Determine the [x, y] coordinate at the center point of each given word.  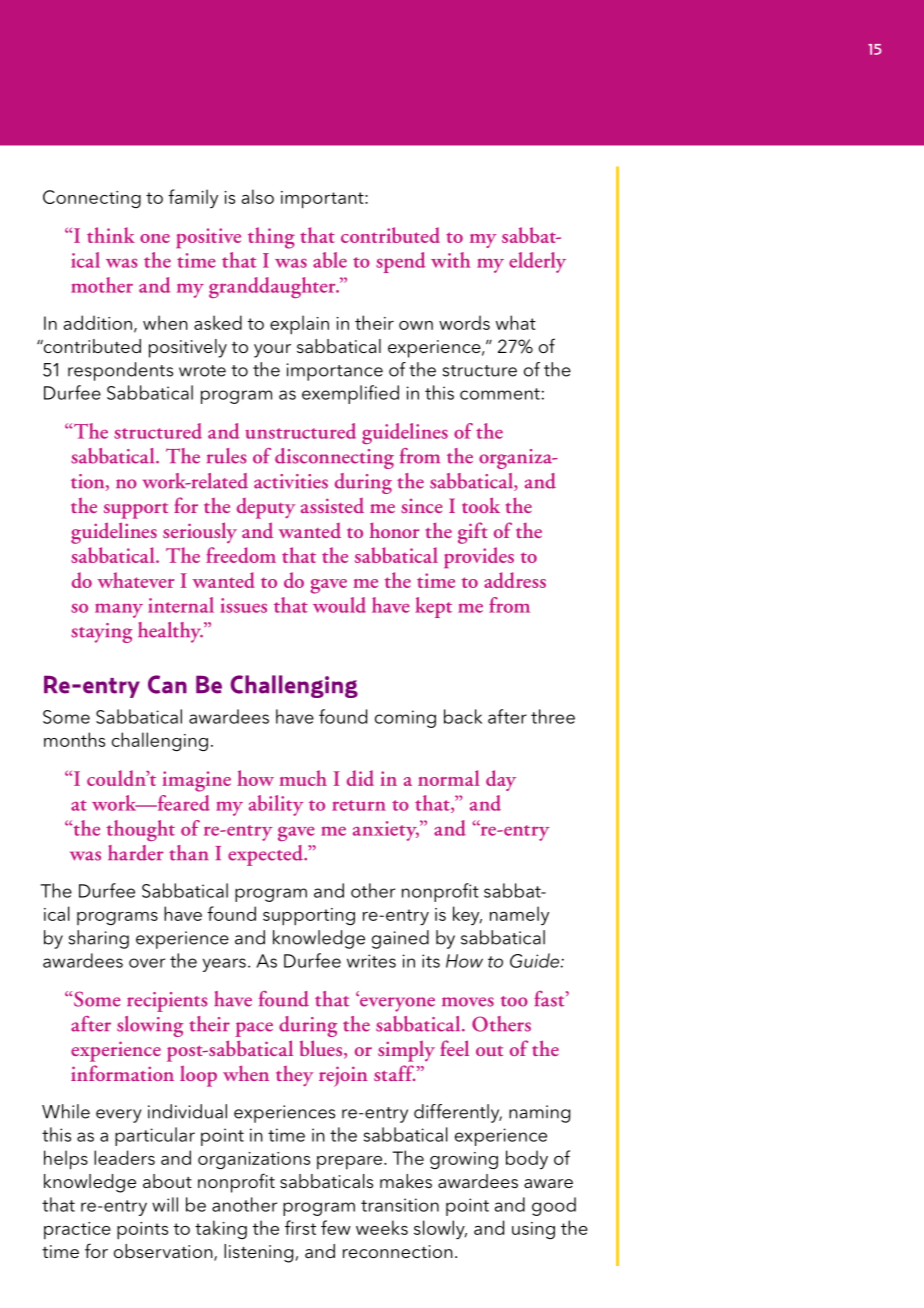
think [111, 235]
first [300, 1227]
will [165, 1204]
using [533, 1230]
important [323, 200]
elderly [537, 262]
